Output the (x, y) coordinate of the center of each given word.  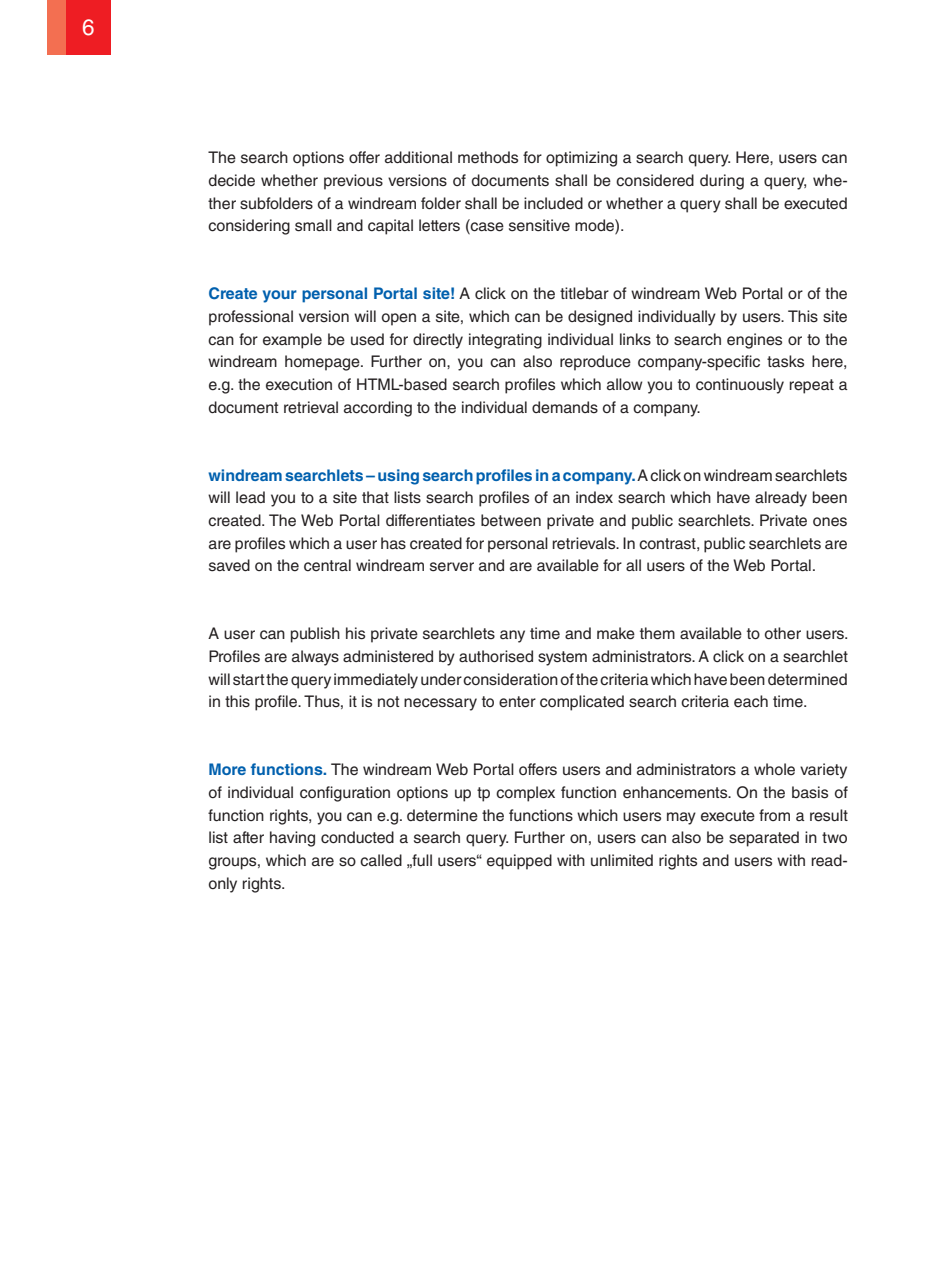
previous (353, 182)
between (511, 520)
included (553, 203)
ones (830, 522)
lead (250, 497)
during (722, 182)
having (292, 839)
